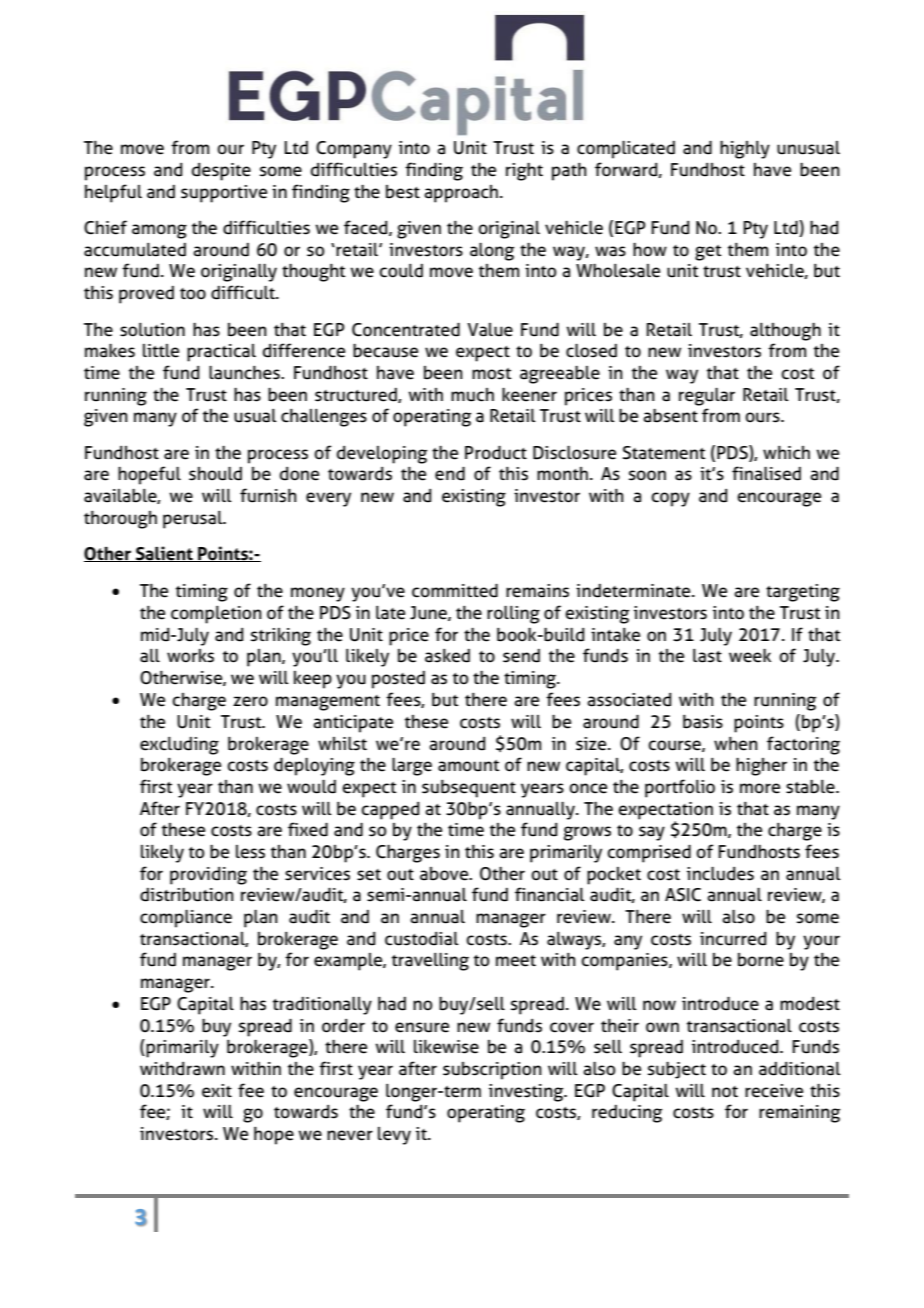  Describe the element at coordinates (217, 1091) in the screenshot. I see `exit` at that location.
